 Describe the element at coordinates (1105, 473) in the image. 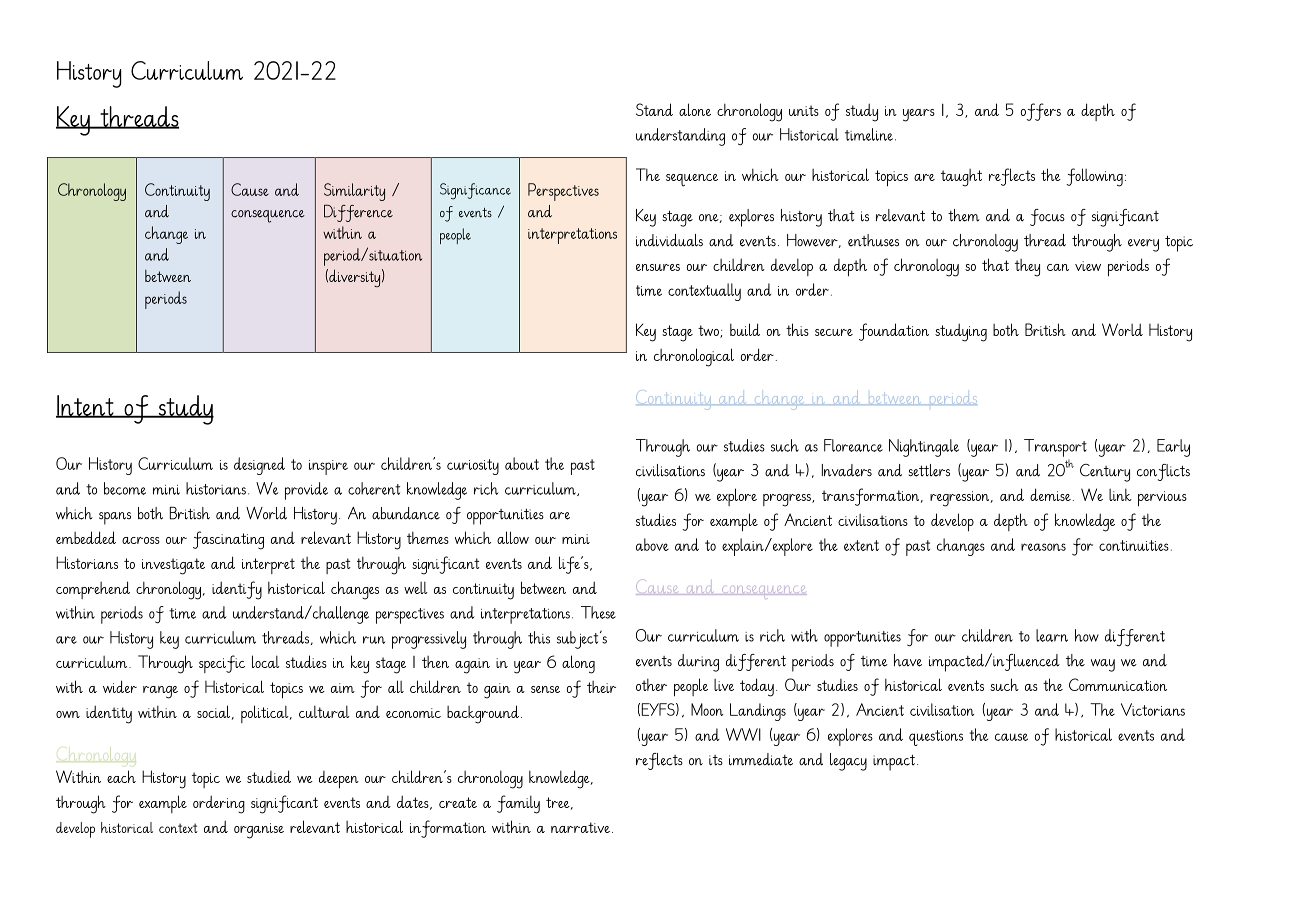

I see `Century` at that location.
